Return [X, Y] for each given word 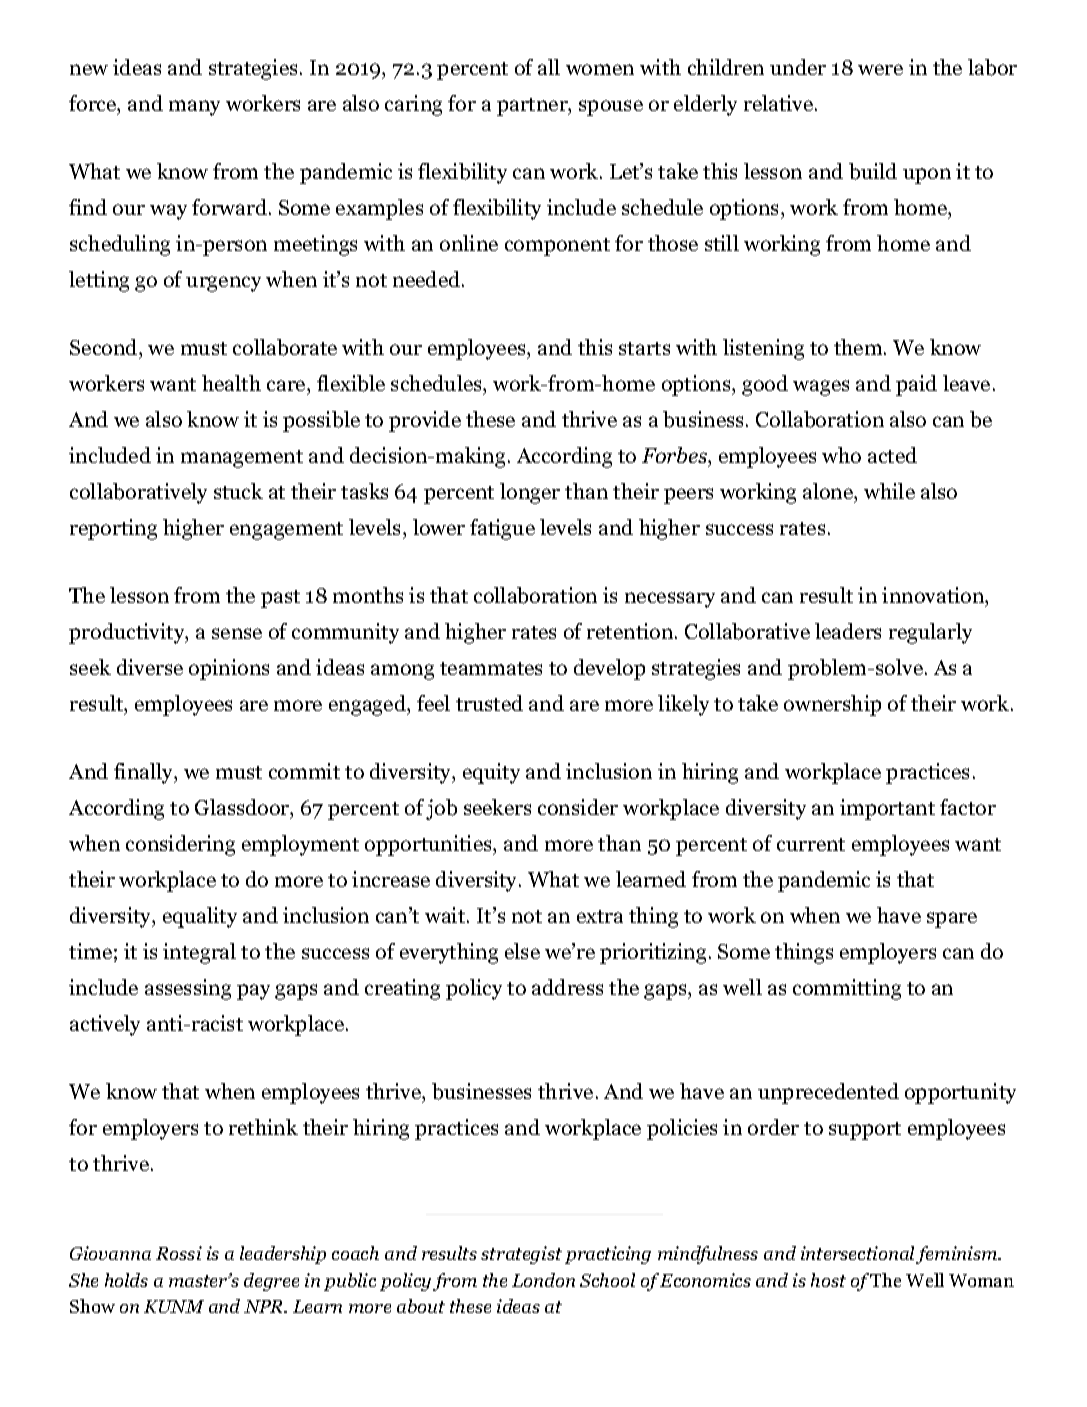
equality [200, 917]
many [194, 108]
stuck [238, 491]
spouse [611, 108]
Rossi [179, 1253]
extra [600, 916]
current [811, 844]
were [880, 69]
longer [530, 493]
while [889, 491]
